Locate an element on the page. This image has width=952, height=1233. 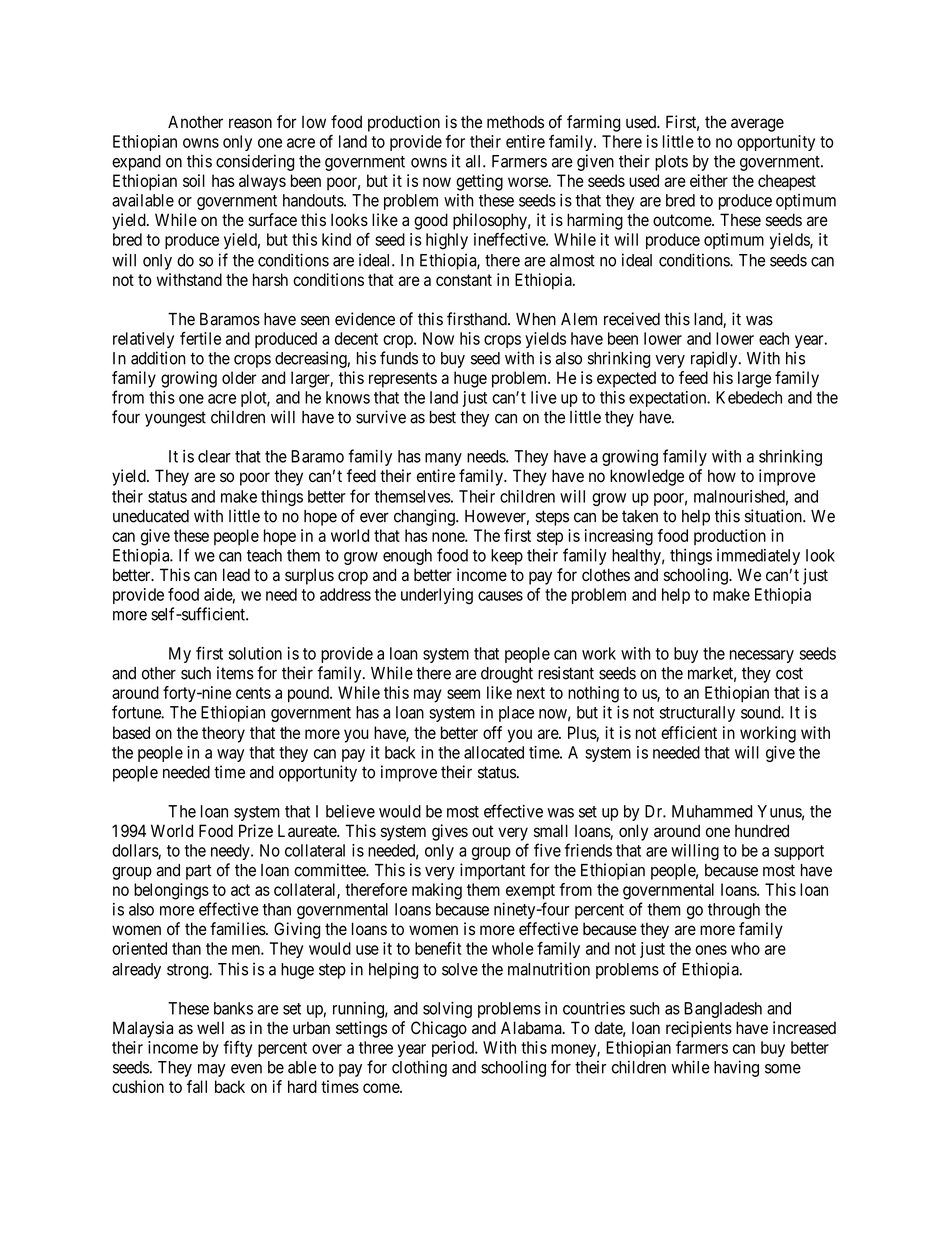
getting is located at coordinates (479, 182).
